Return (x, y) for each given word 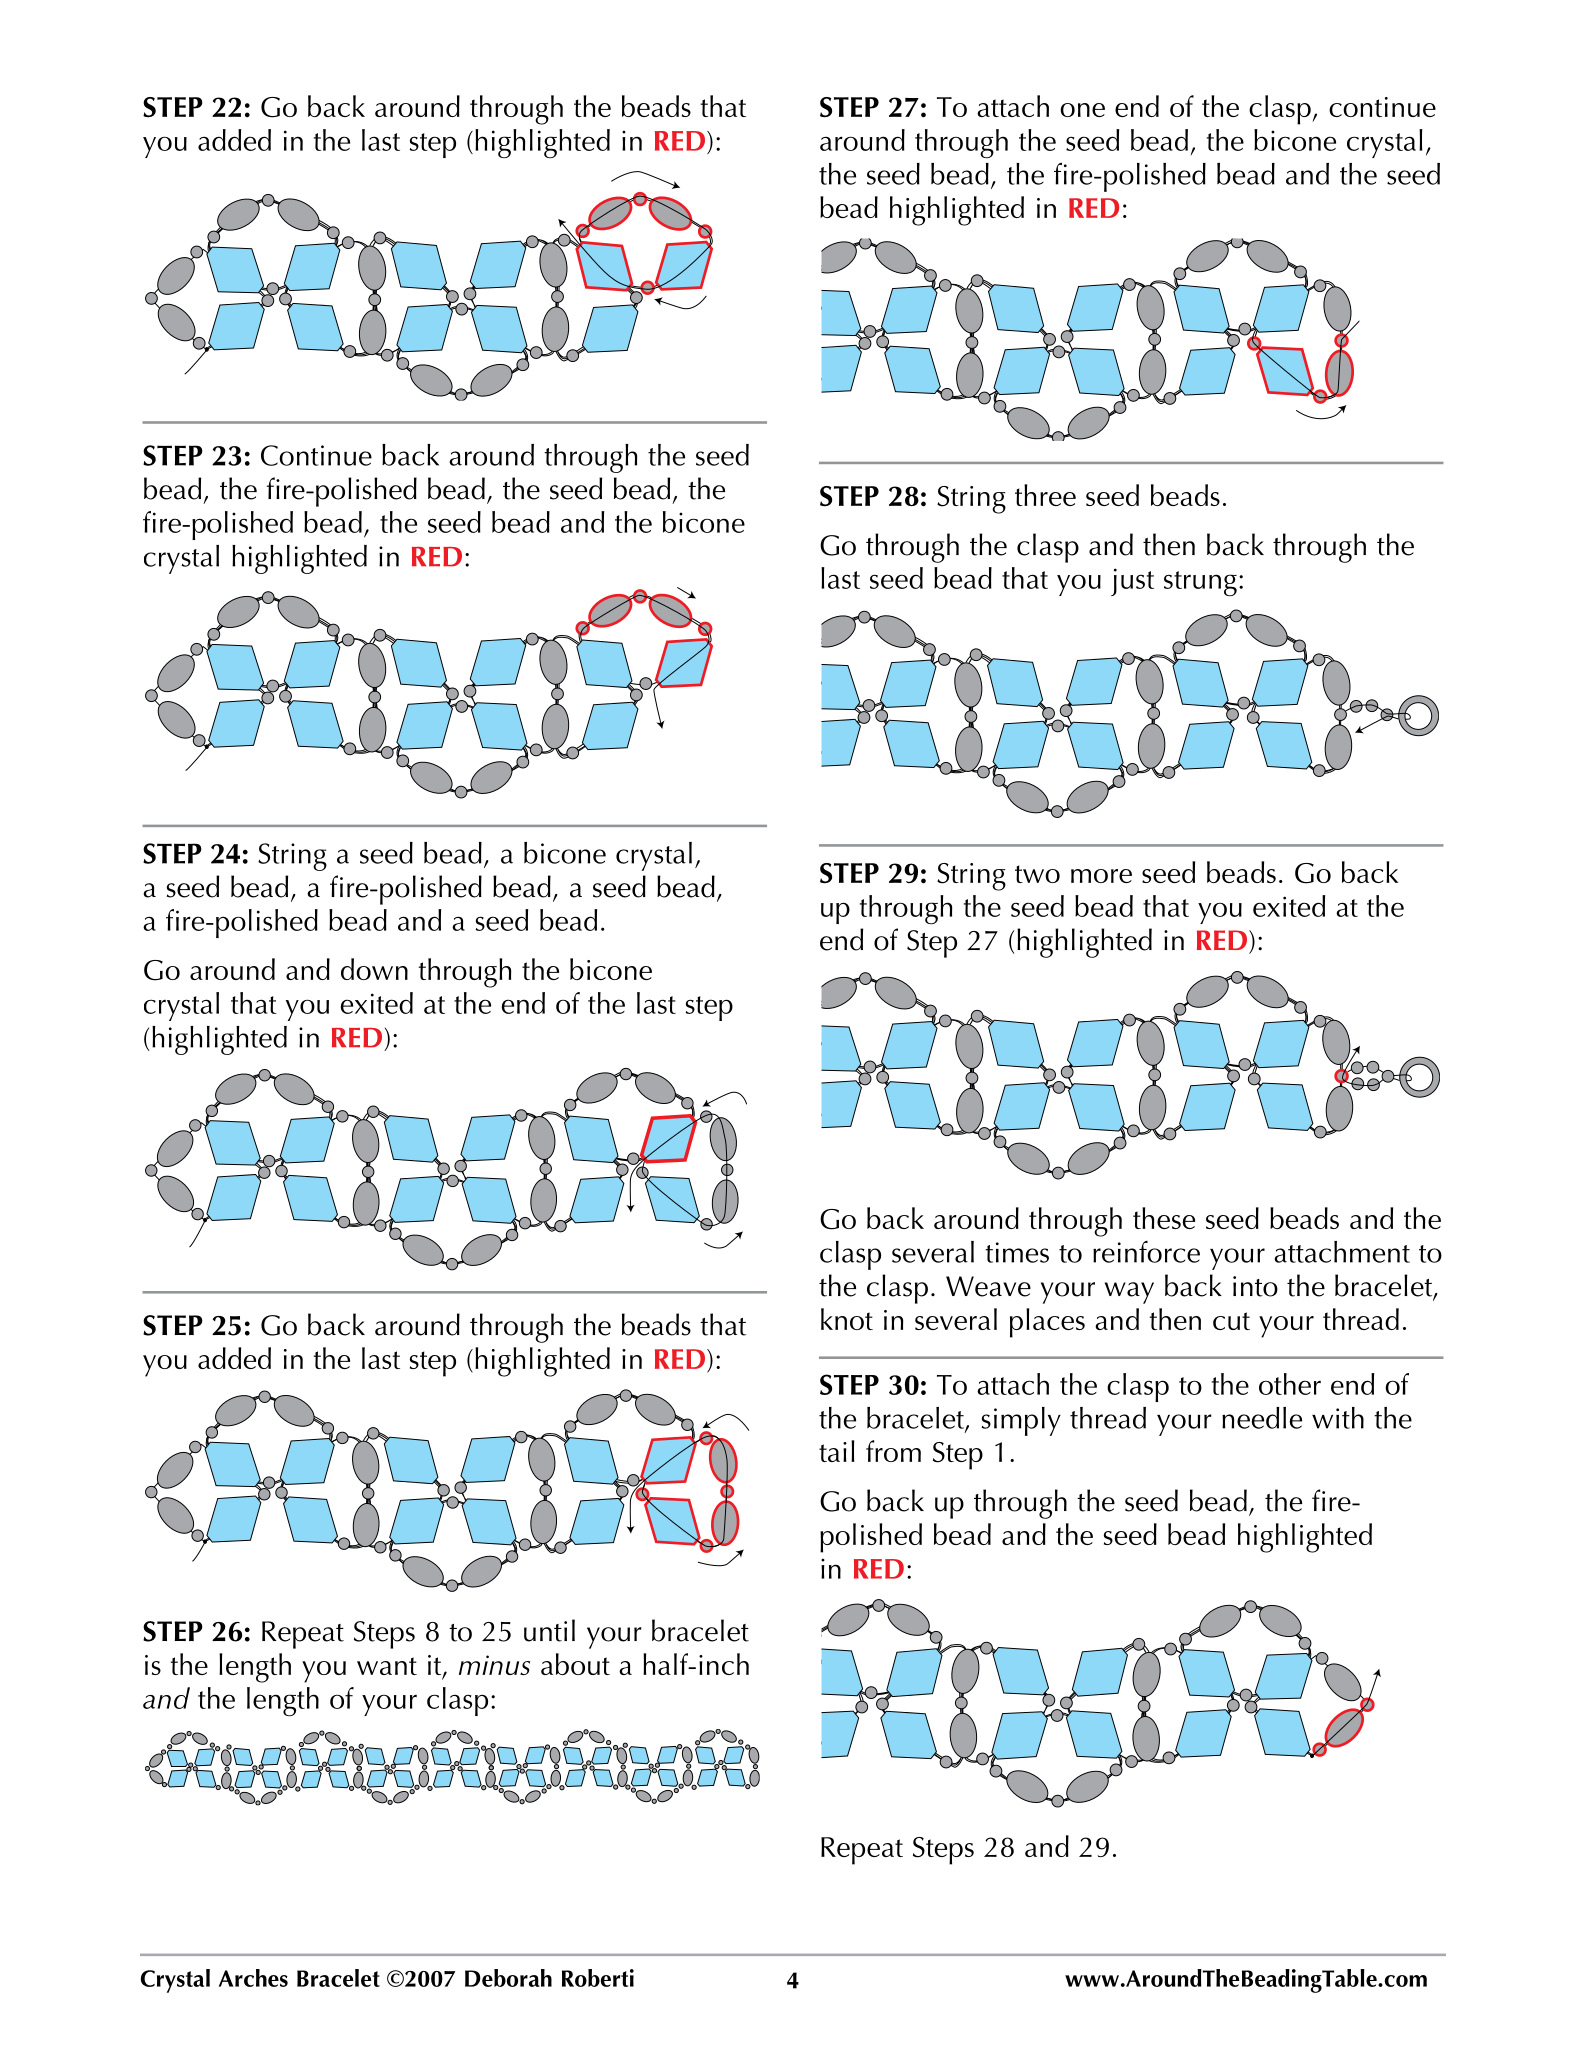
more (1101, 876)
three (1045, 495)
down (374, 969)
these (1164, 1218)
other (1290, 1384)
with (1338, 1418)
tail (837, 1451)
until (549, 1630)
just (1132, 582)
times (1017, 1252)
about (575, 1664)
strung (1200, 583)
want (387, 1666)
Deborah (508, 1978)
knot (847, 1319)
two (1037, 874)
